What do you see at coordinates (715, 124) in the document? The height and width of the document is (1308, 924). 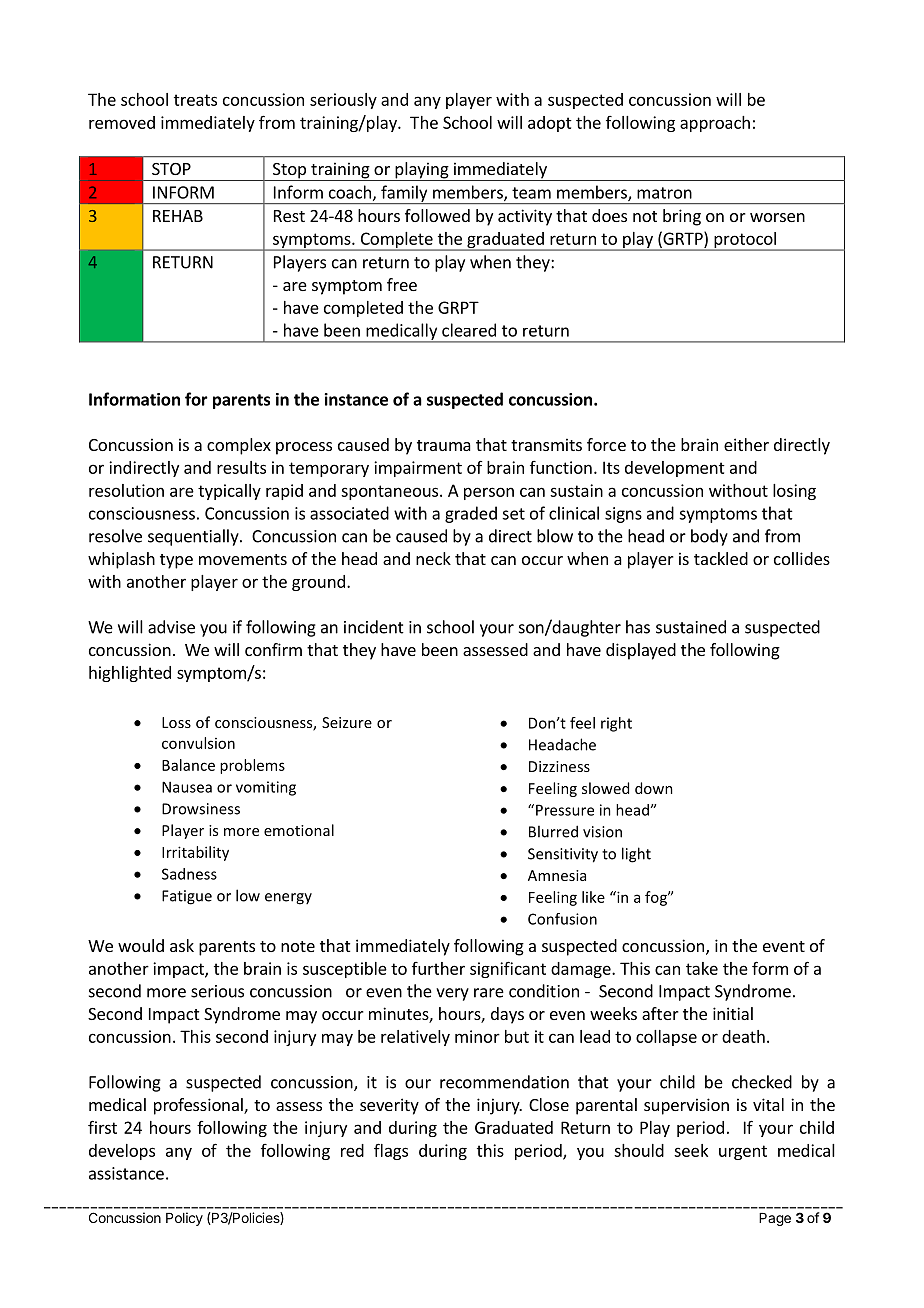 I see `approach` at bounding box center [715, 124].
